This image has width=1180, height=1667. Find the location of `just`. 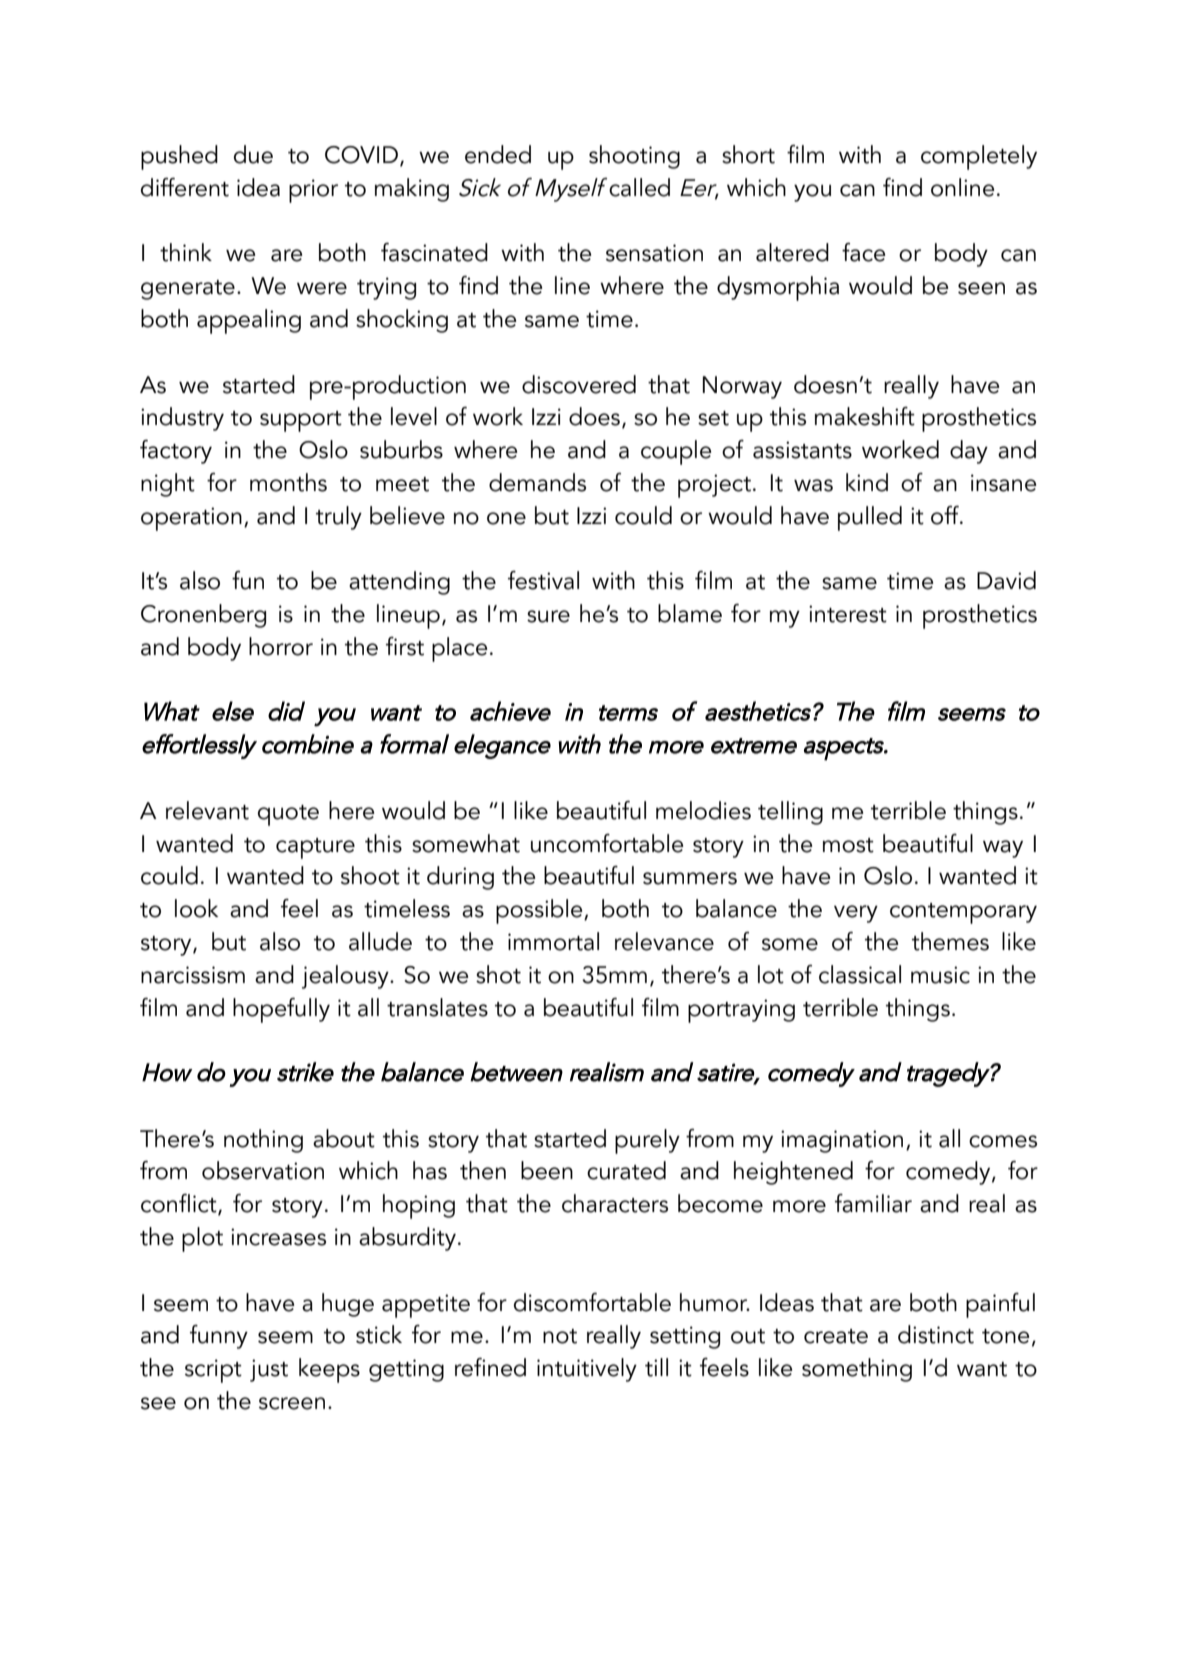

just is located at coordinates (269, 1370).
